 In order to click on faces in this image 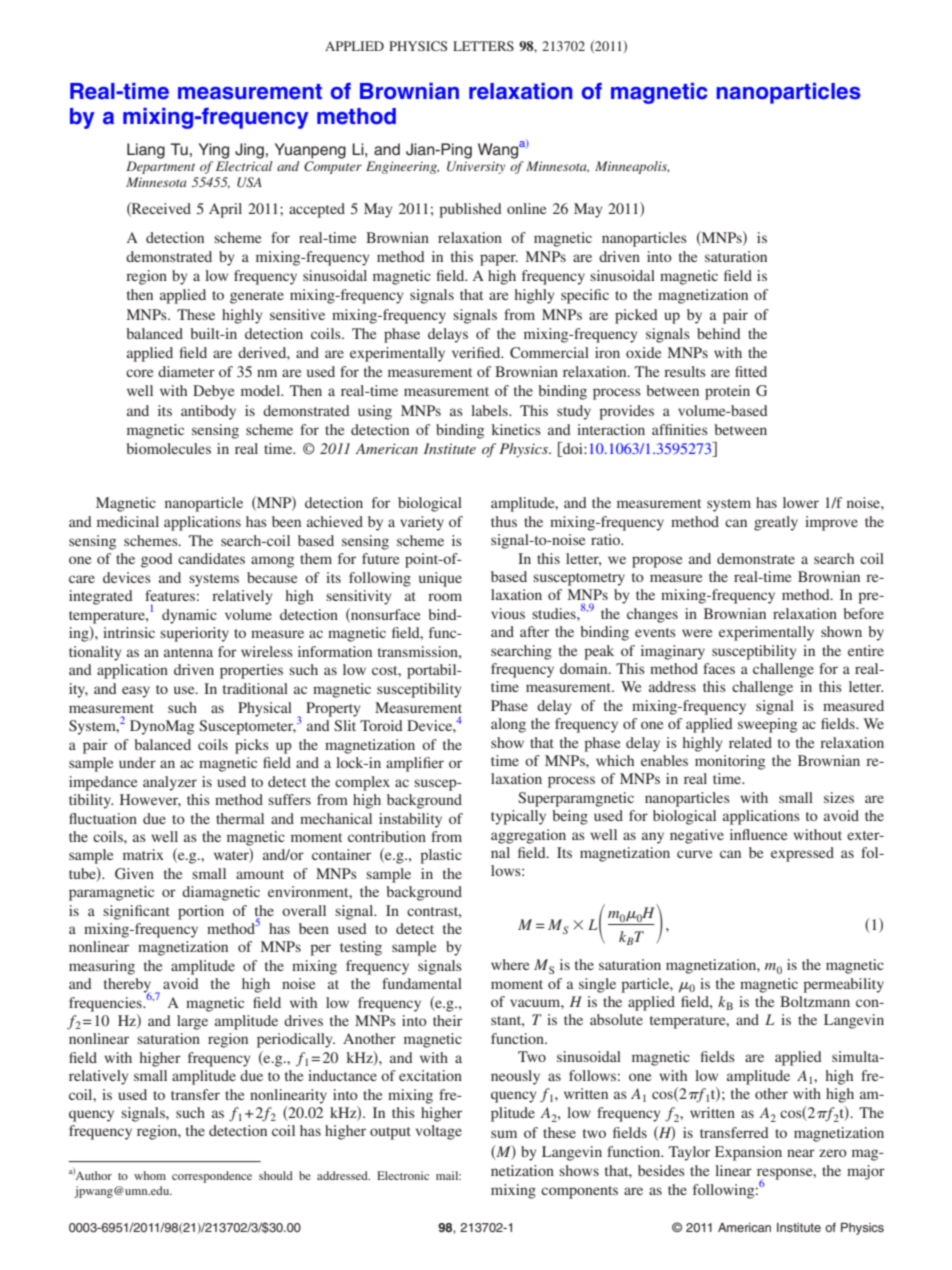, I will do `click(719, 668)`.
